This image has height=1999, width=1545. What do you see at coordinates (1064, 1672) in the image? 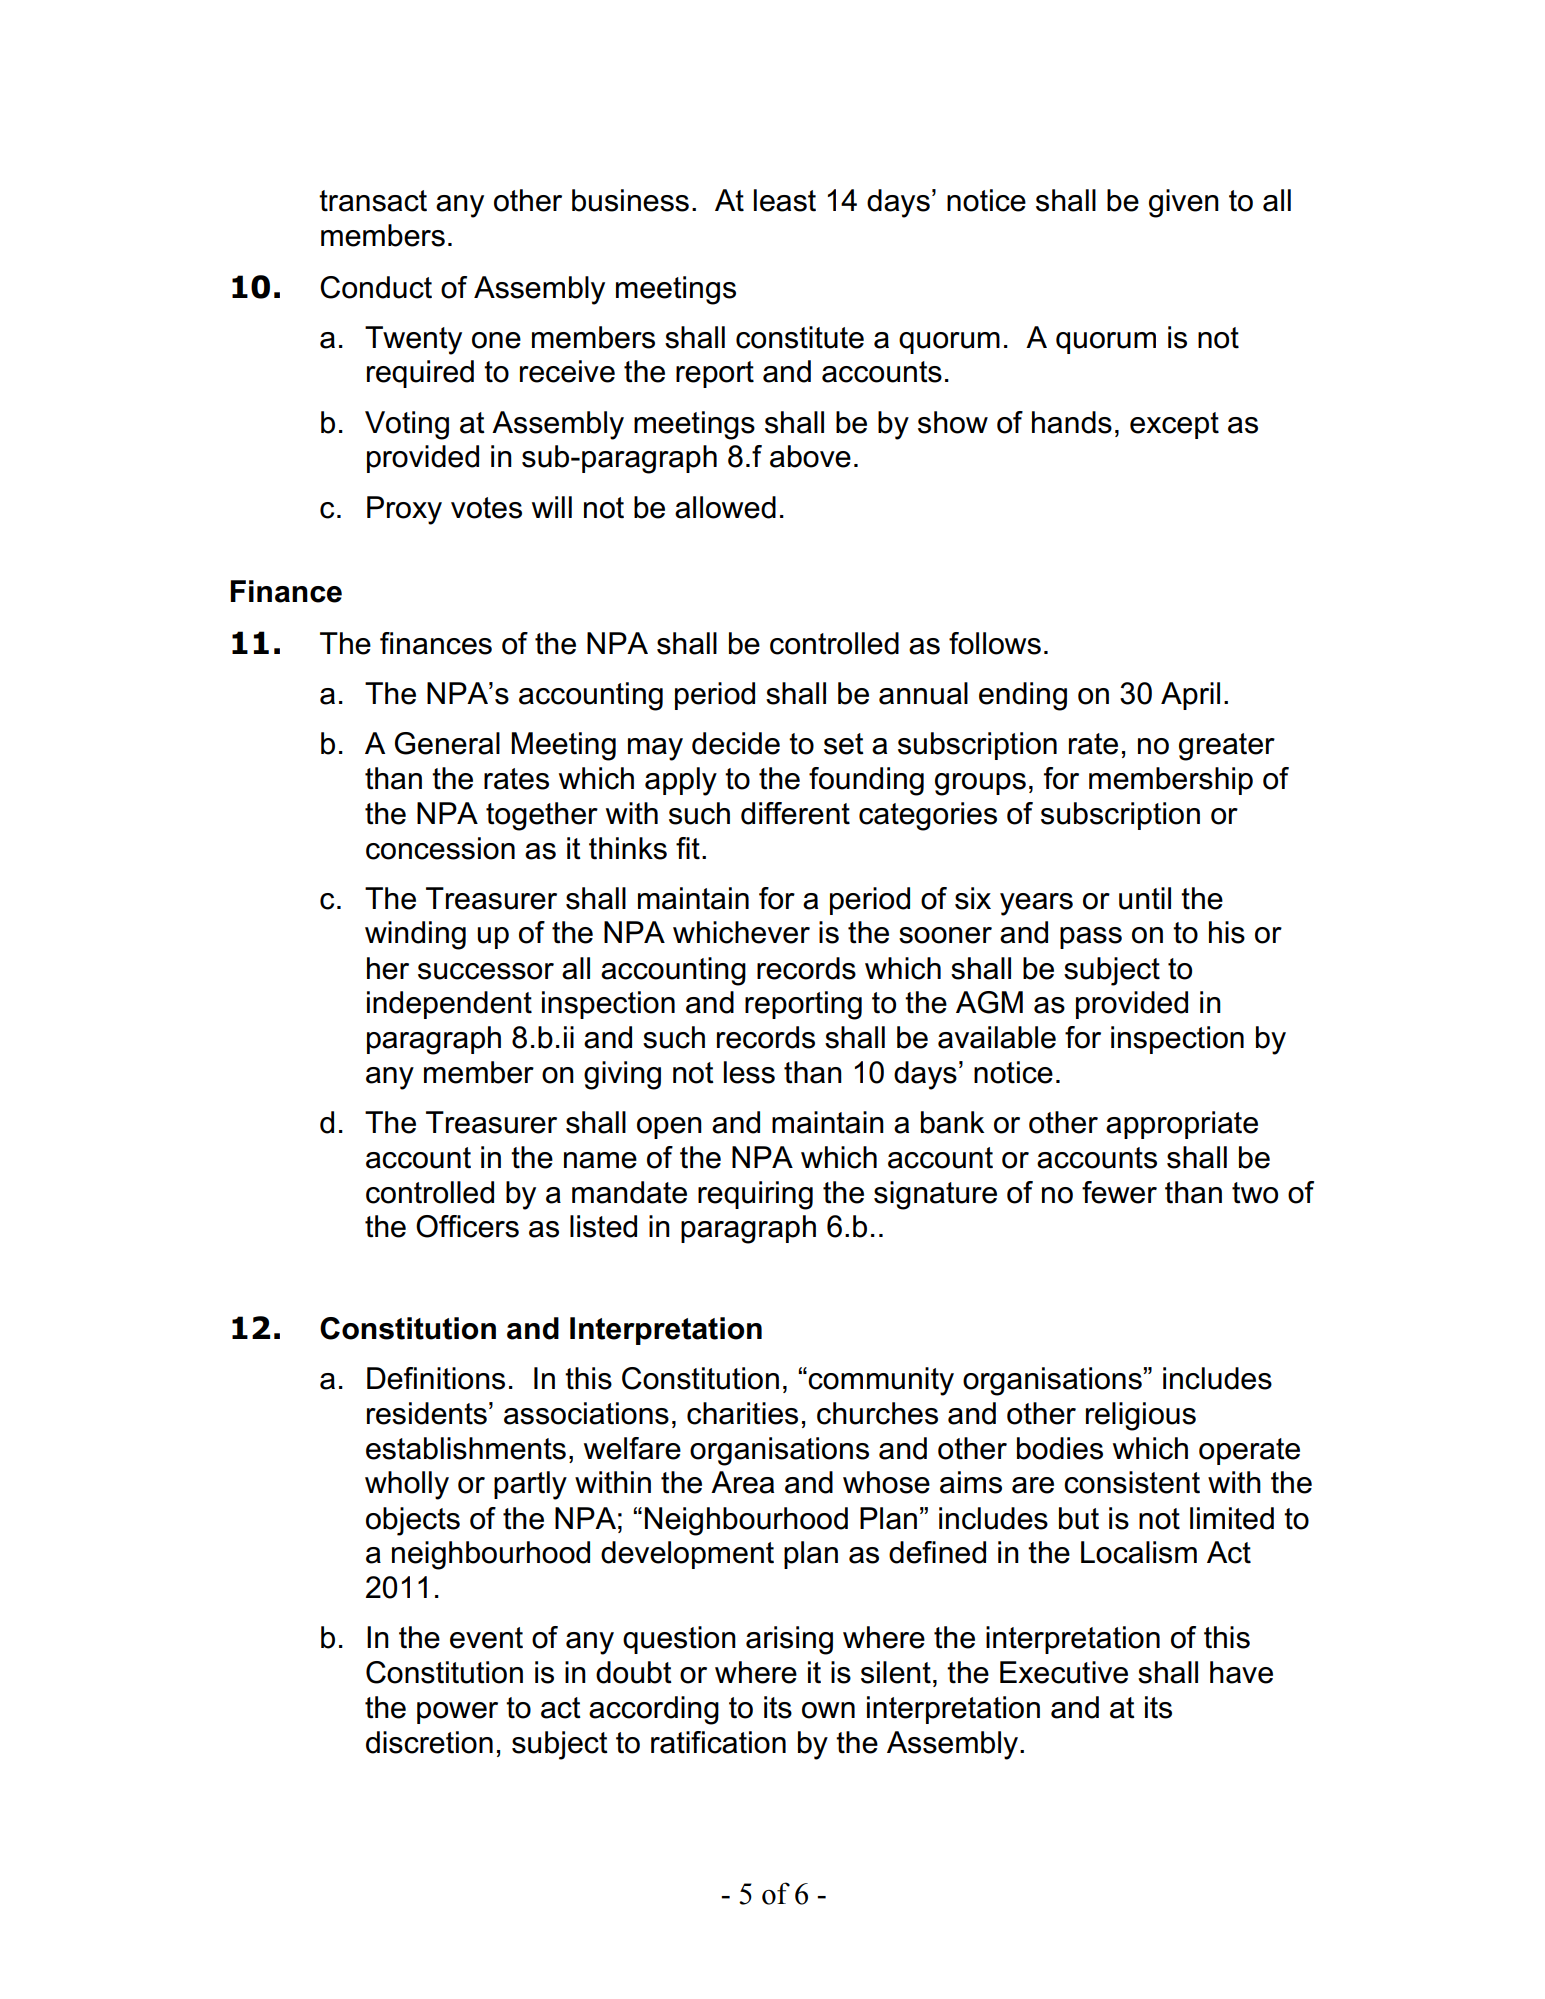
I see `Executive` at bounding box center [1064, 1672].
